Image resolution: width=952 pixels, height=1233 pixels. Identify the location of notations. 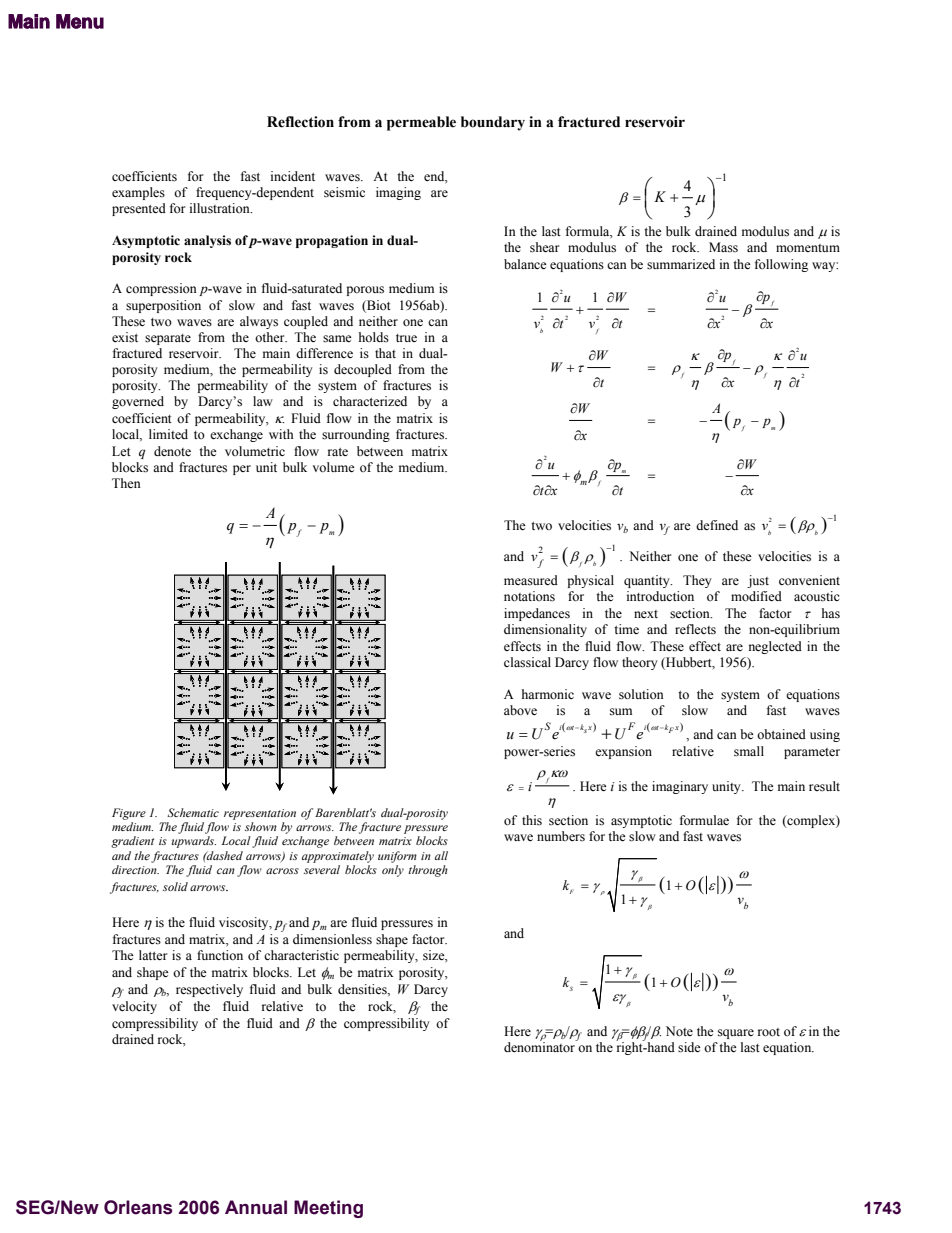
(529, 596).
